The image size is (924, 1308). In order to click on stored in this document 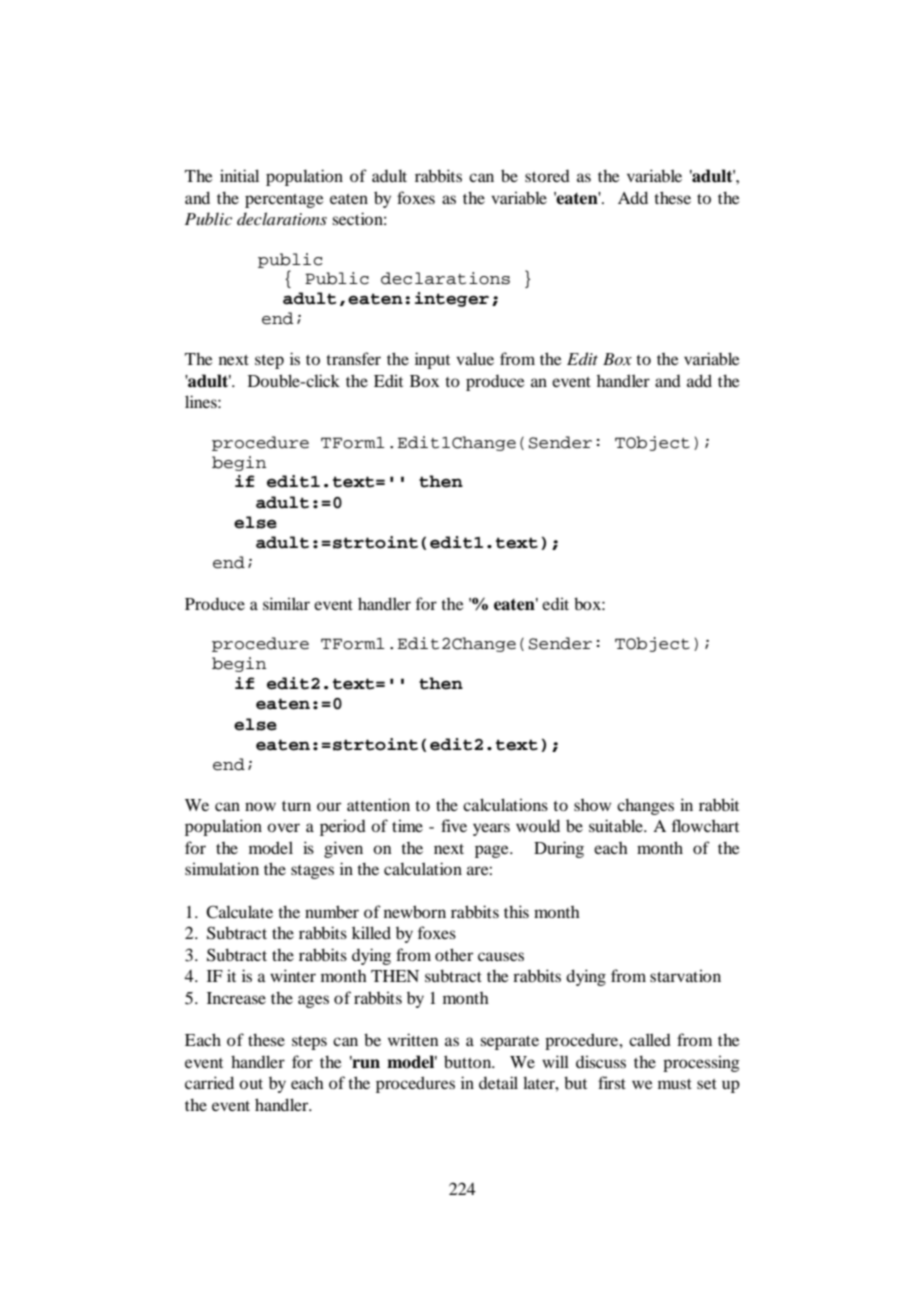, I will do `click(547, 176)`.
